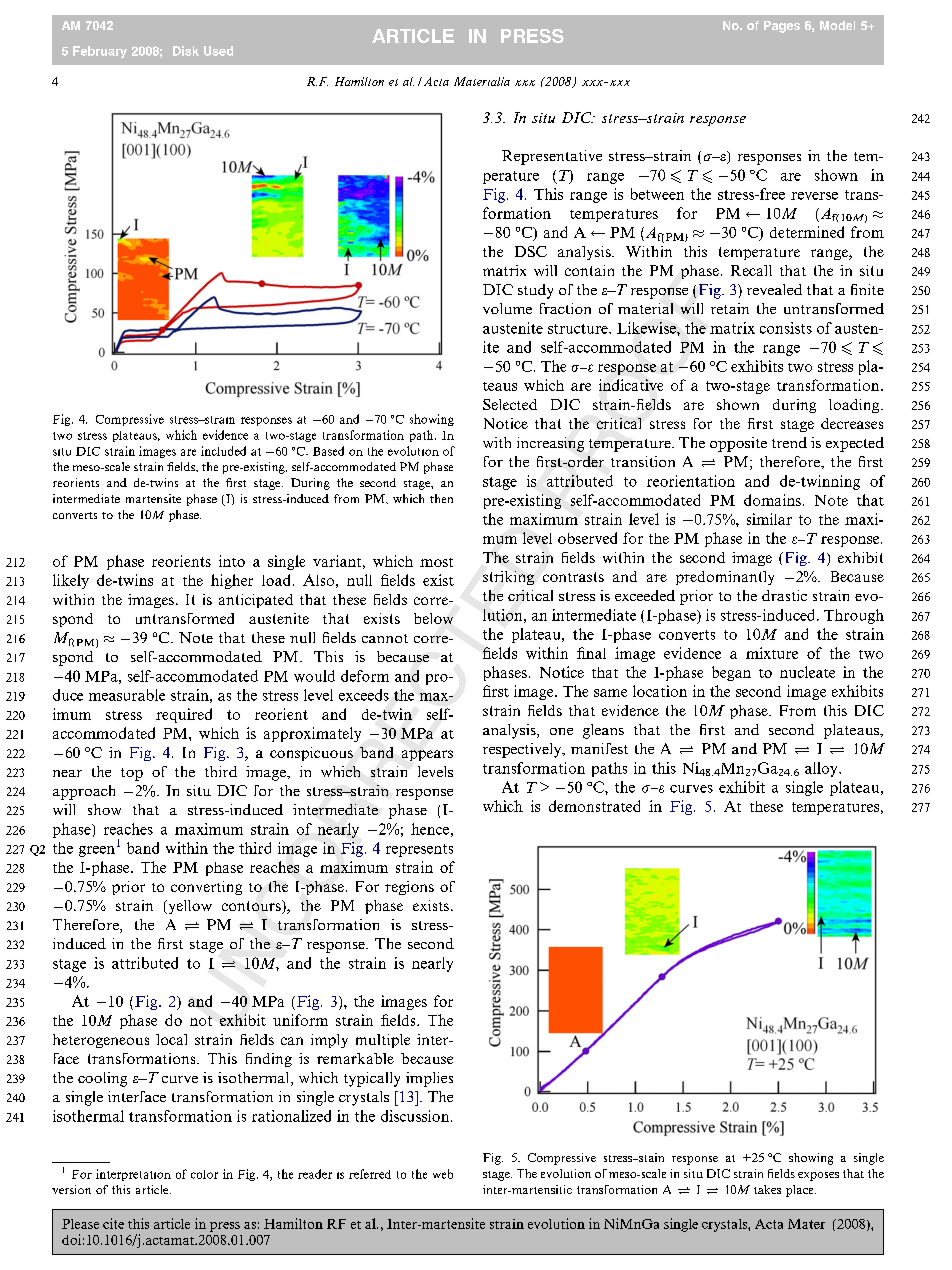  I want to click on Pages, so click(782, 27).
